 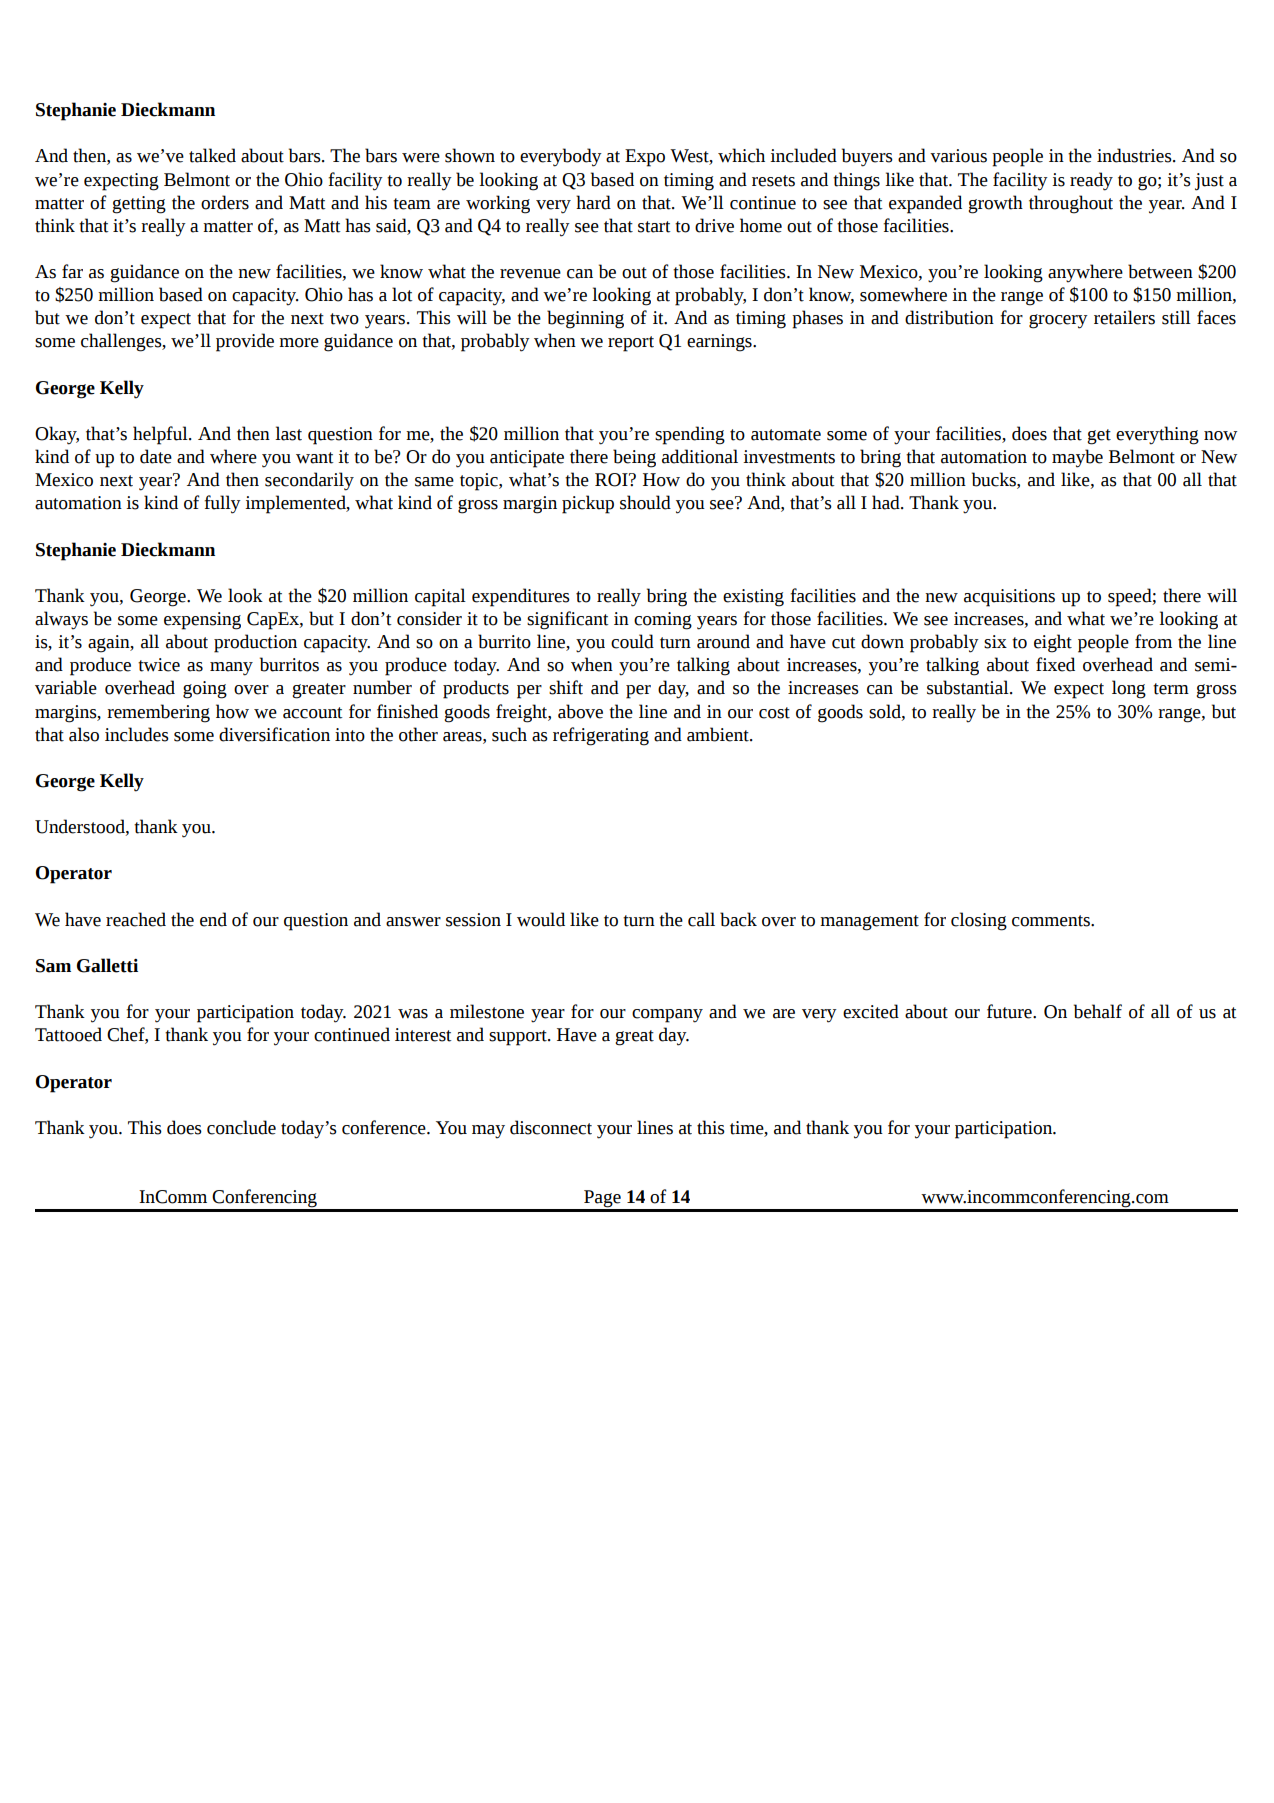 What do you see at coordinates (1098, 1011) in the image?
I see `behalf` at bounding box center [1098, 1011].
